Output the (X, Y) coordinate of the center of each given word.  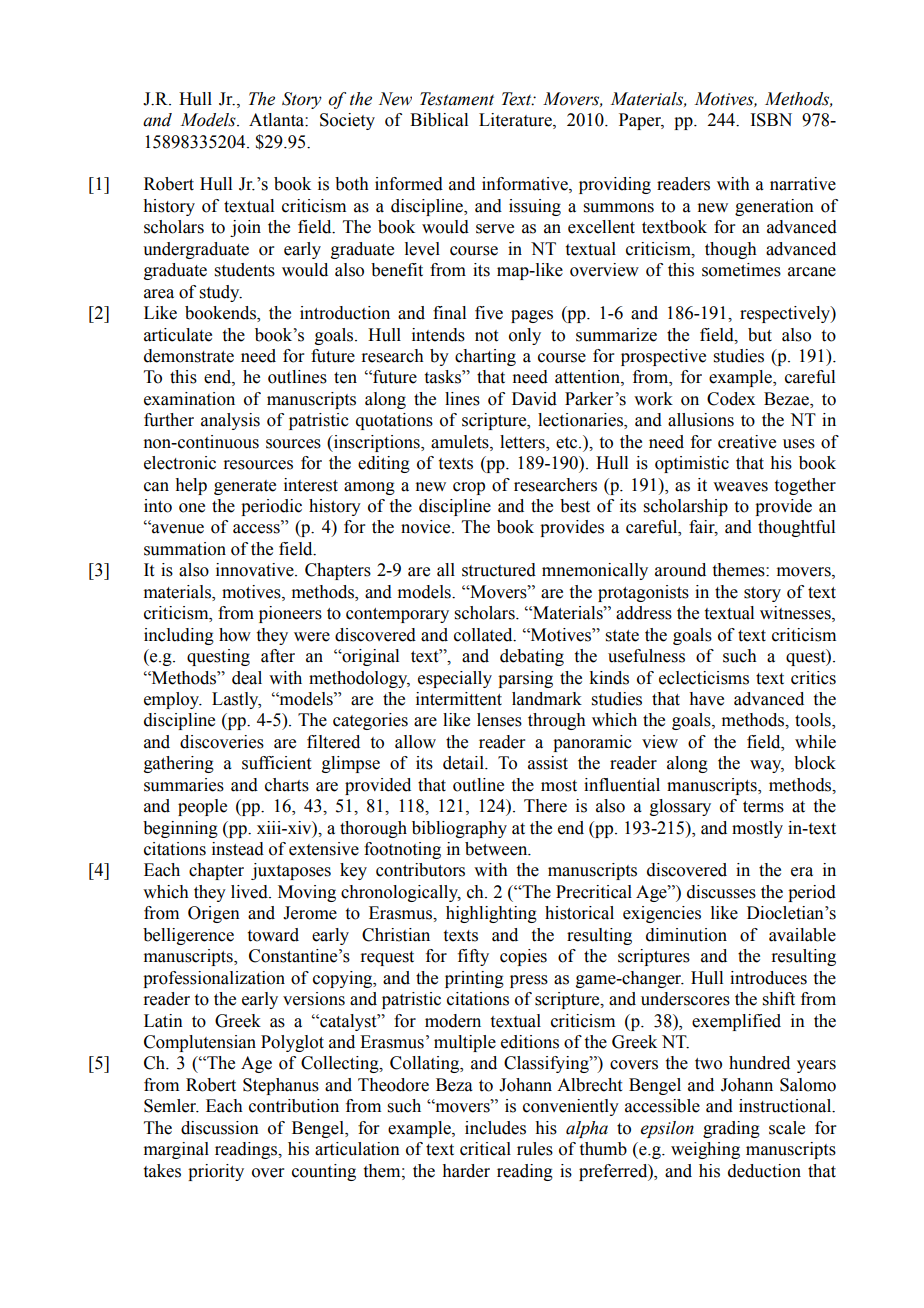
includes (495, 1128)
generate (245, 487)
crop (469, 488)
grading (731, 1129)
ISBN (771, 120)
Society (347, 121)
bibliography (459, 829)
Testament (457, 99)
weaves (740, 487)
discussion (220, 1128)
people (202, 807)
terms (763, 807)
